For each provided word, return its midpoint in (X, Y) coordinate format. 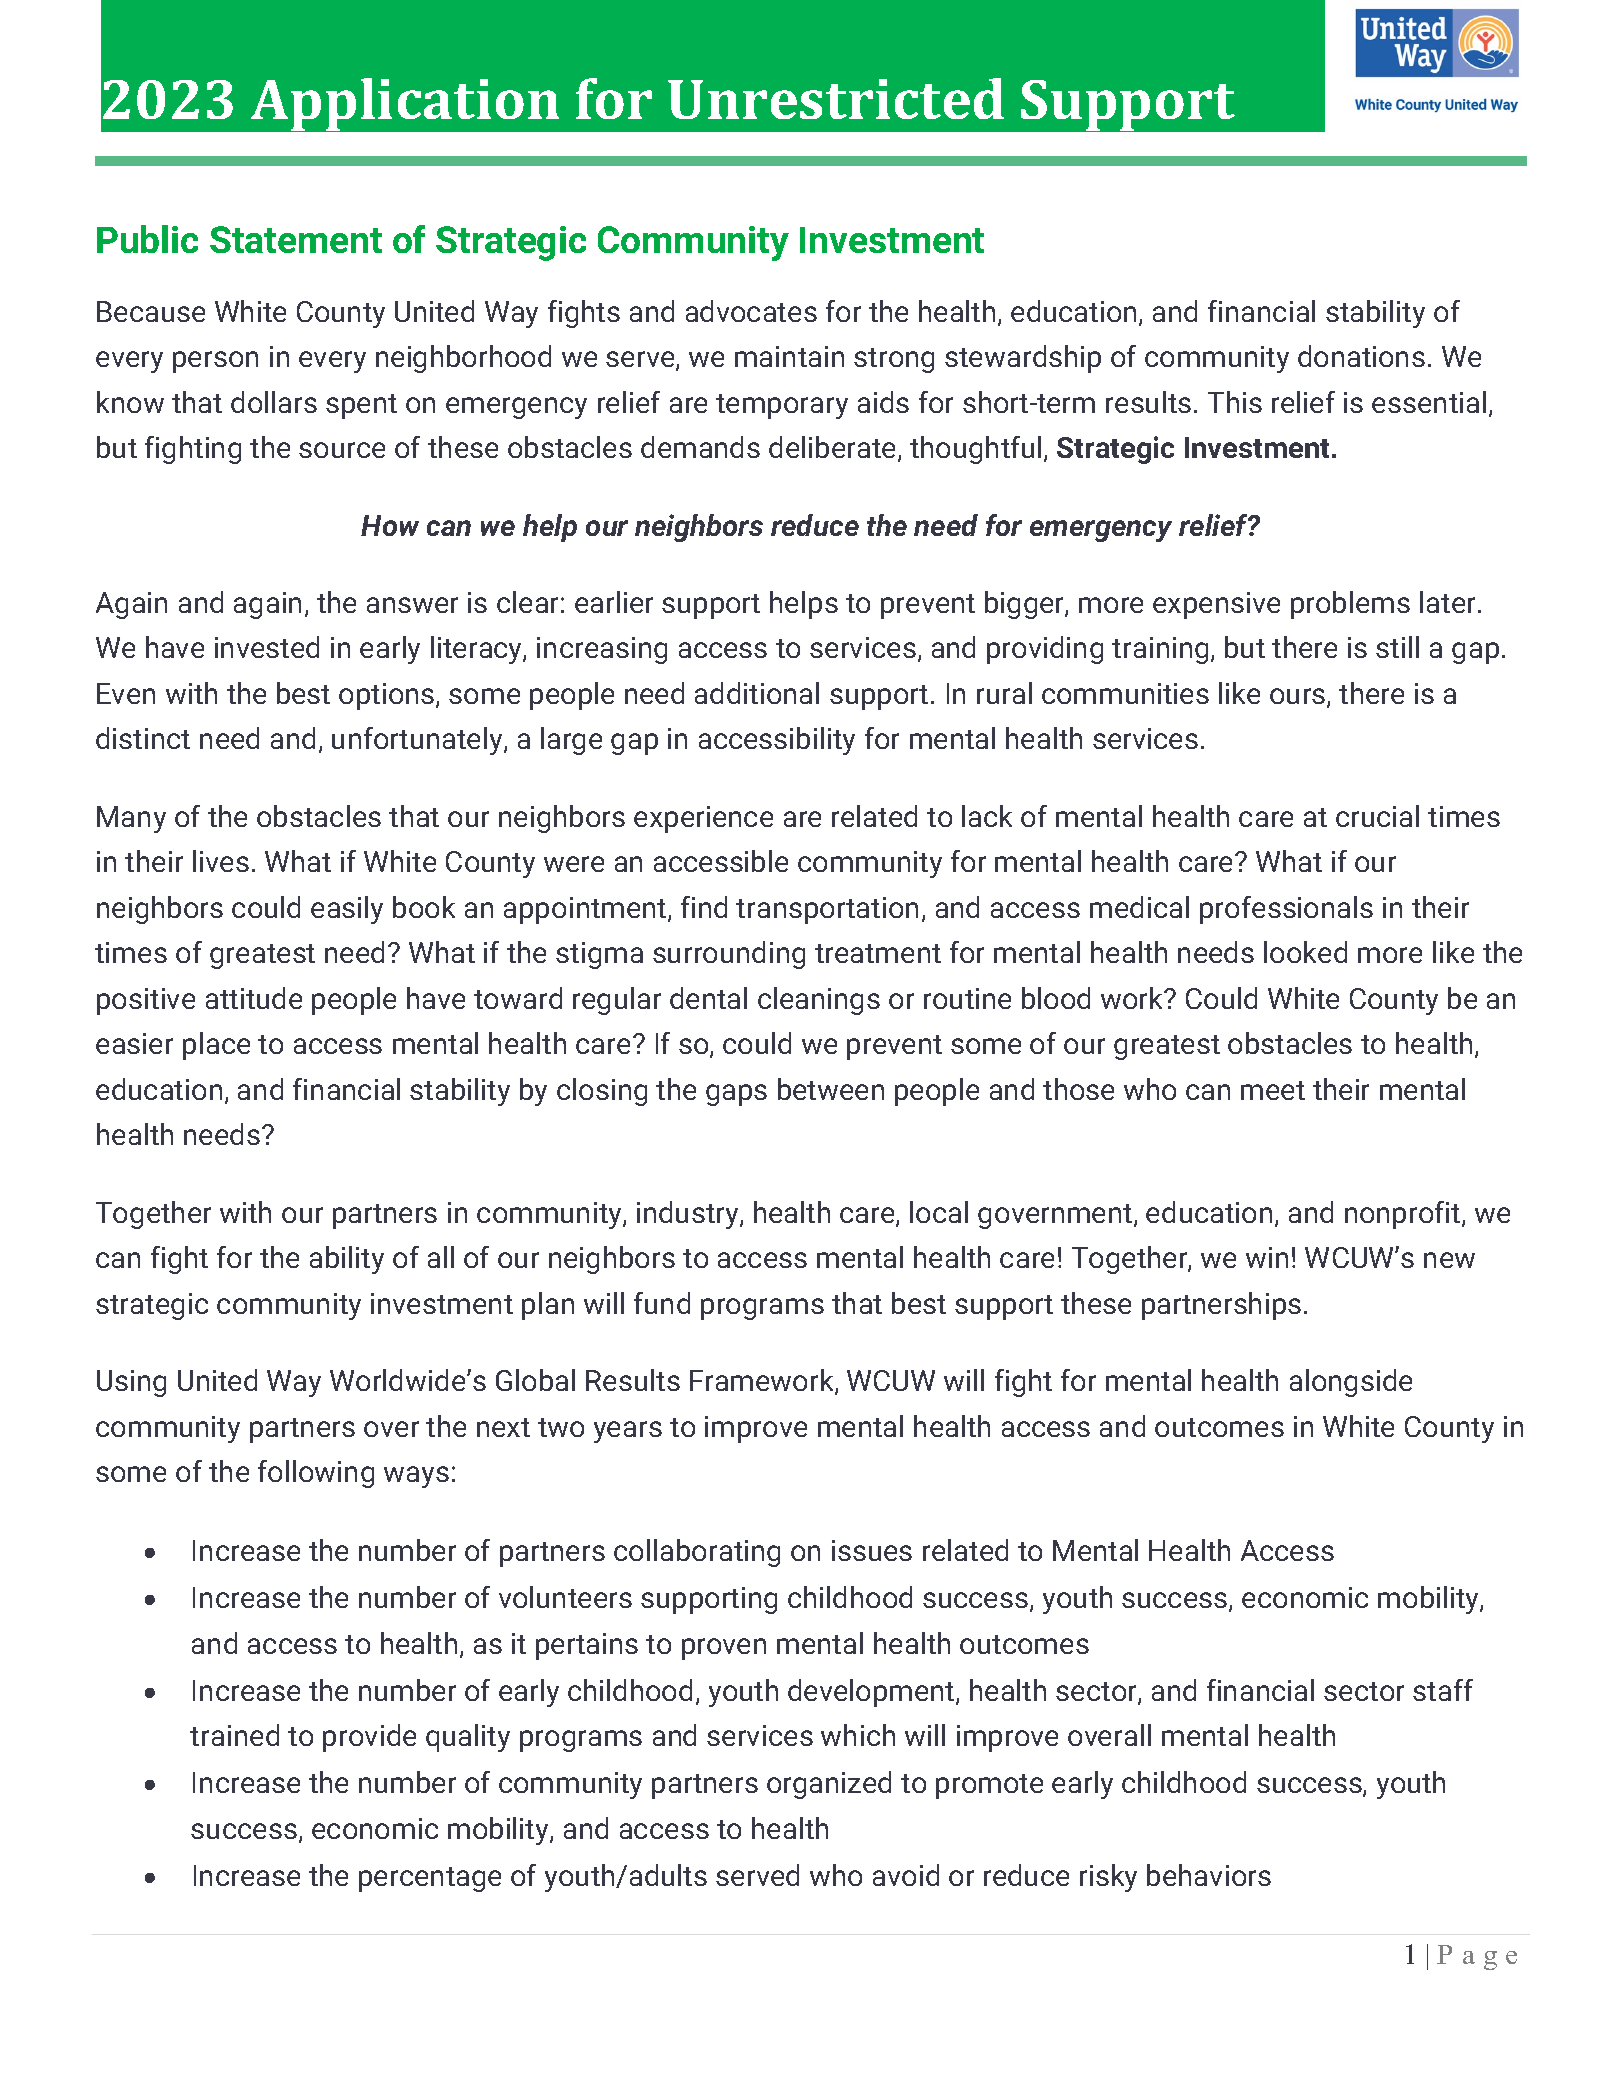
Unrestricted (836, 98)
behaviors (1209, 1875)
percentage (430, 1879)
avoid (906, 1875)
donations (1361, 356)
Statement (296, 239)
